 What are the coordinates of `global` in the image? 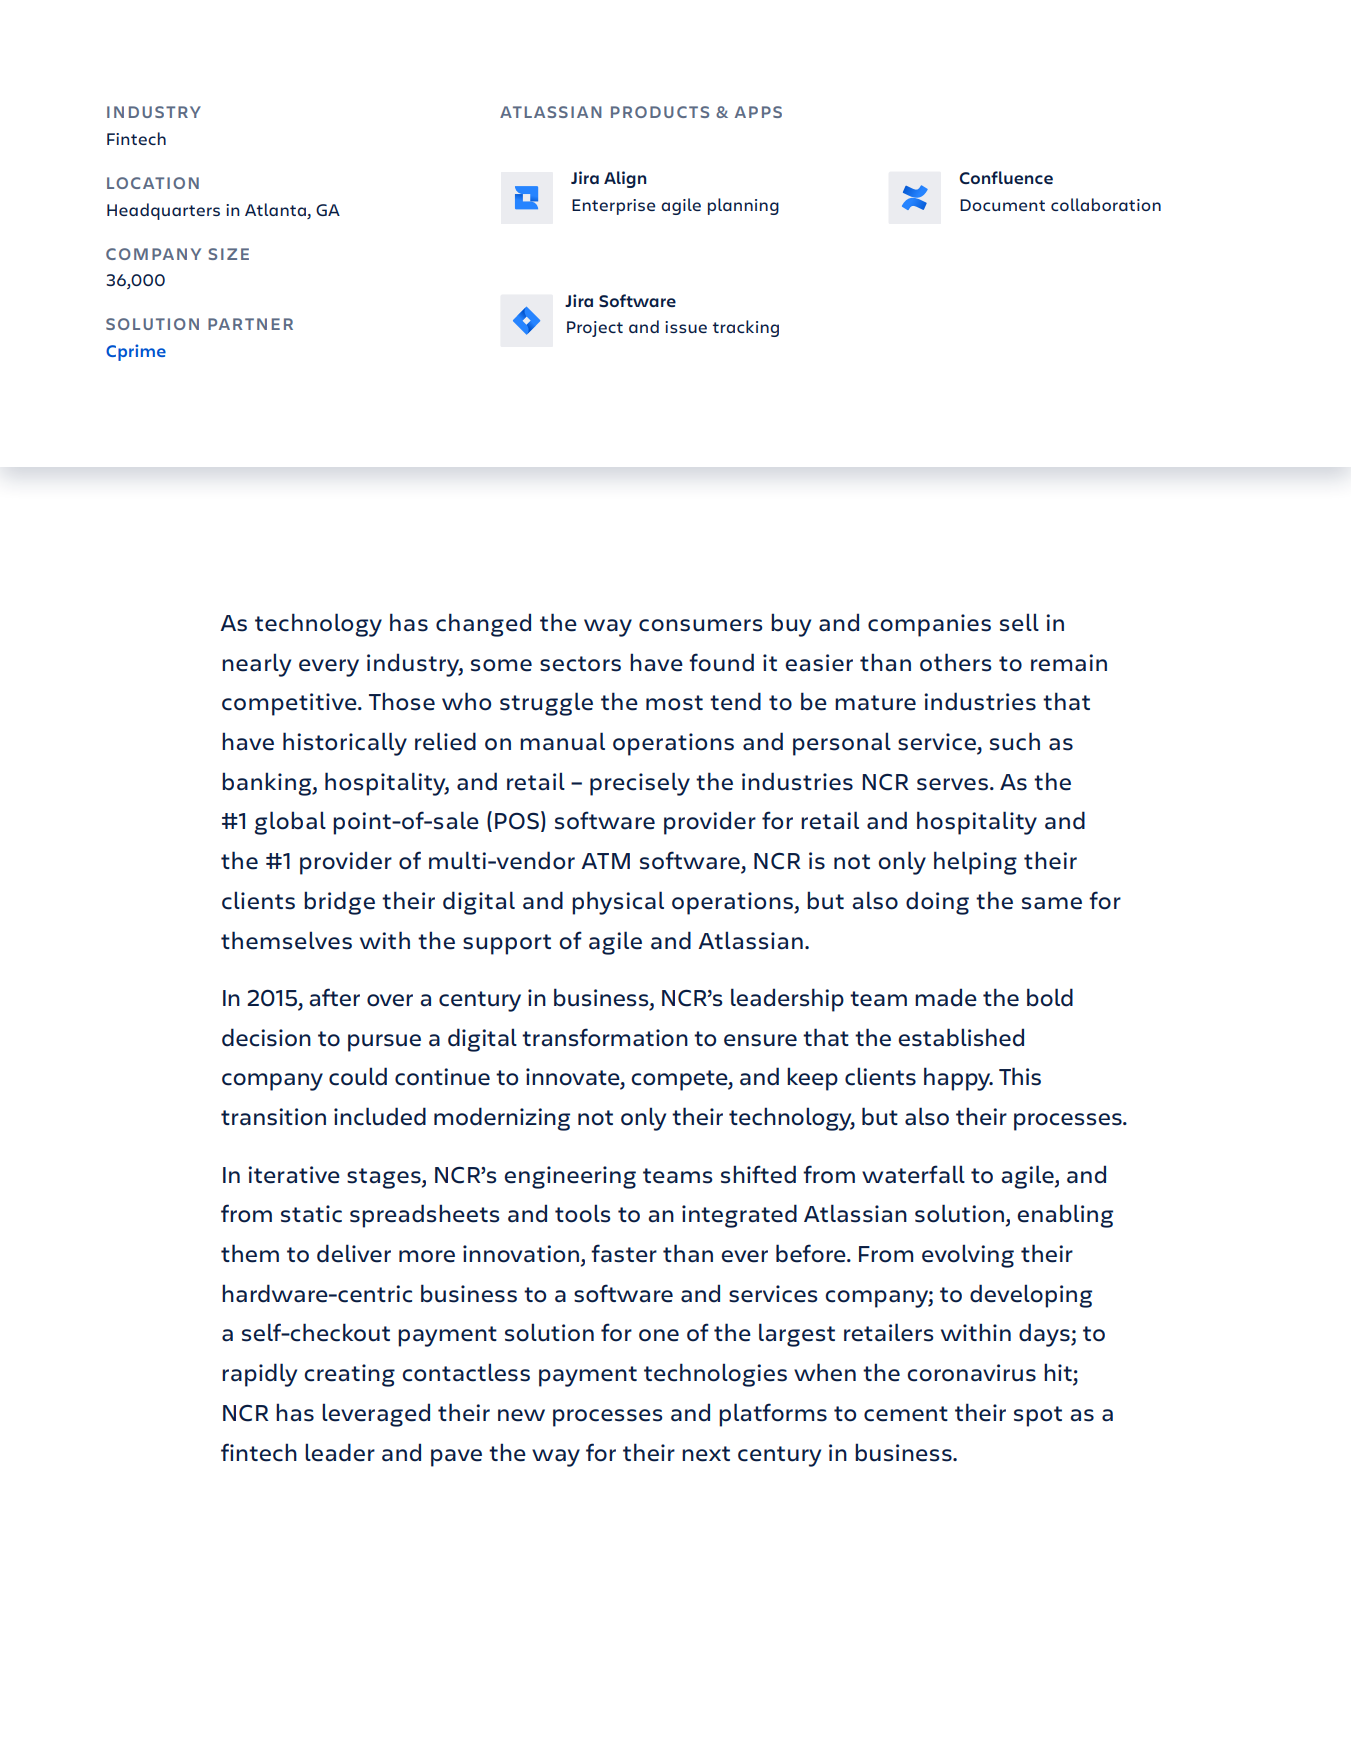 It's located at (290, 823).
